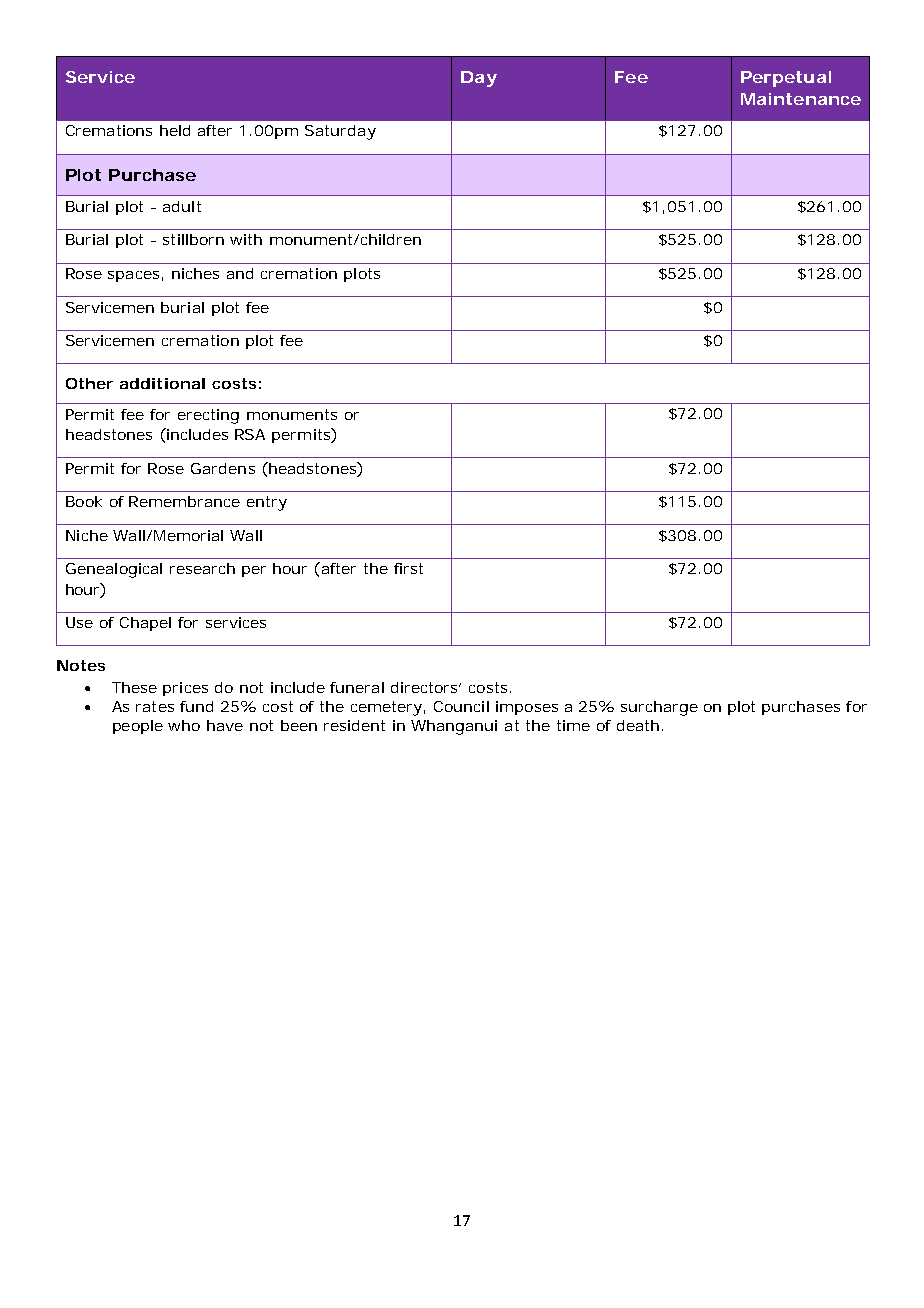 The height and width of the screenshot is (1308, 924). What do you see at coordinates (659, 708) in the screenshot?
I see `surcharge` at bounding box center [659, 708].
